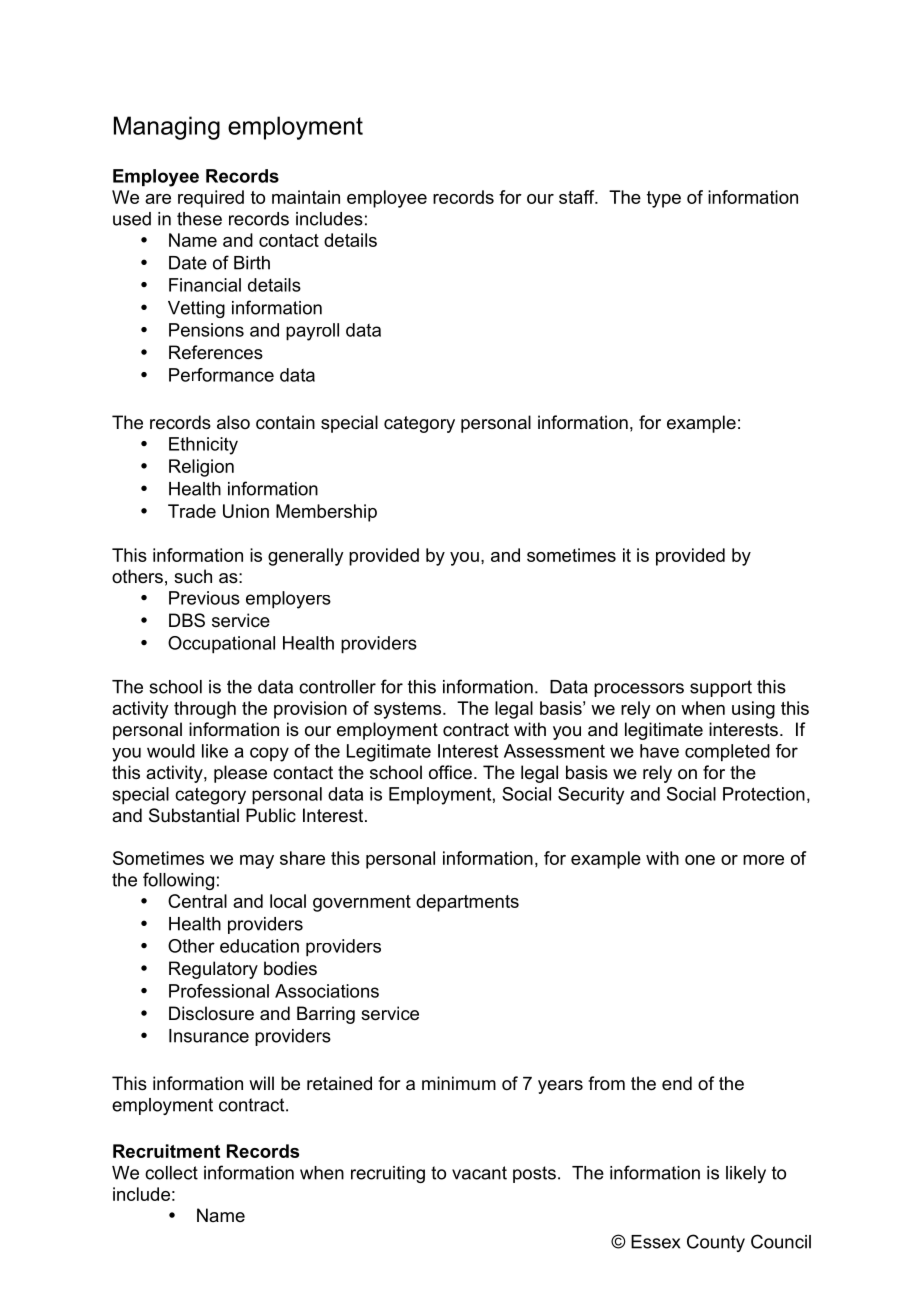  Describe the element at coordinates (221, 375) in the screenshot. I see `Performance` at that location.
